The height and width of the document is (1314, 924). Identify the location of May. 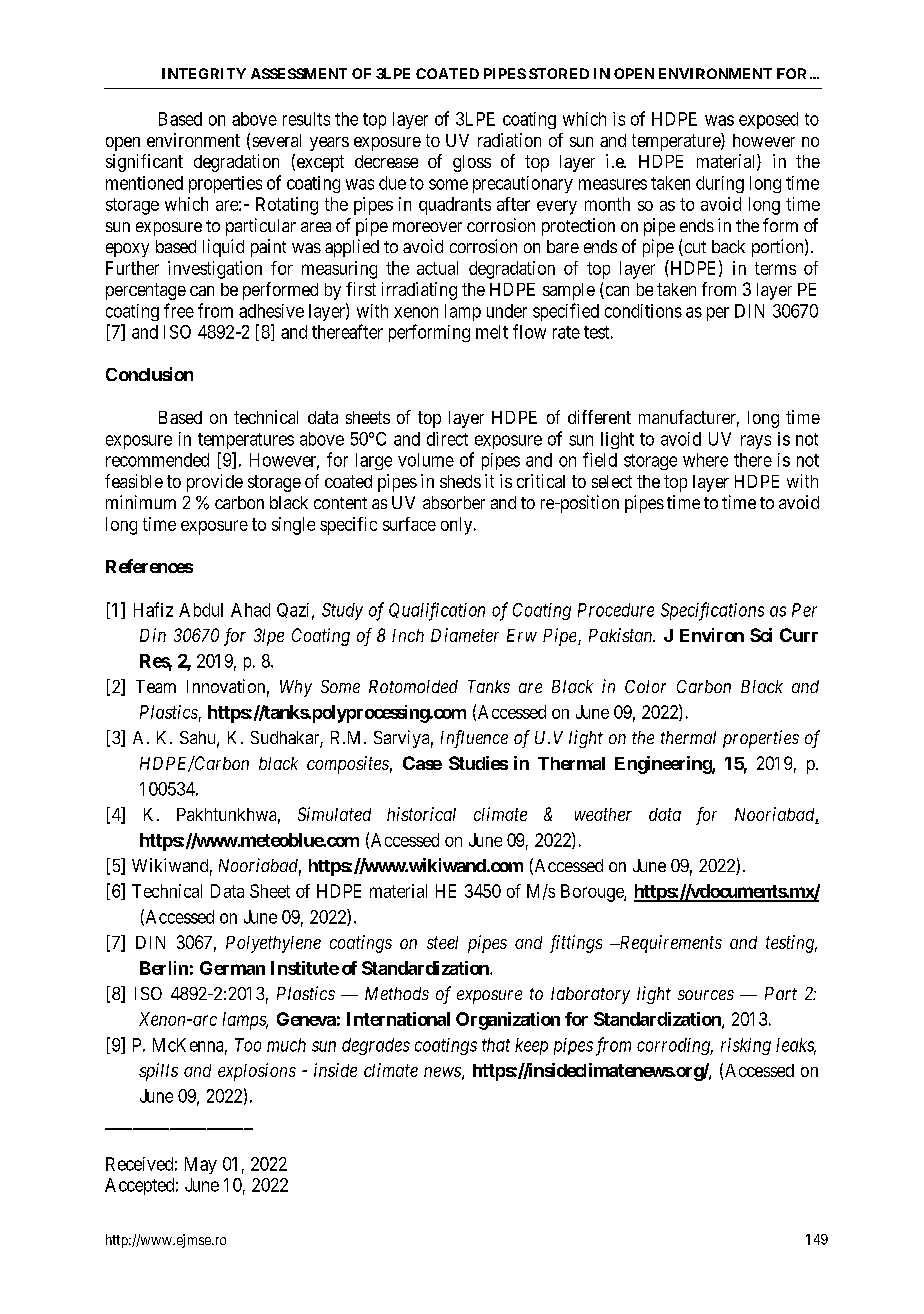
(201, 1165).
